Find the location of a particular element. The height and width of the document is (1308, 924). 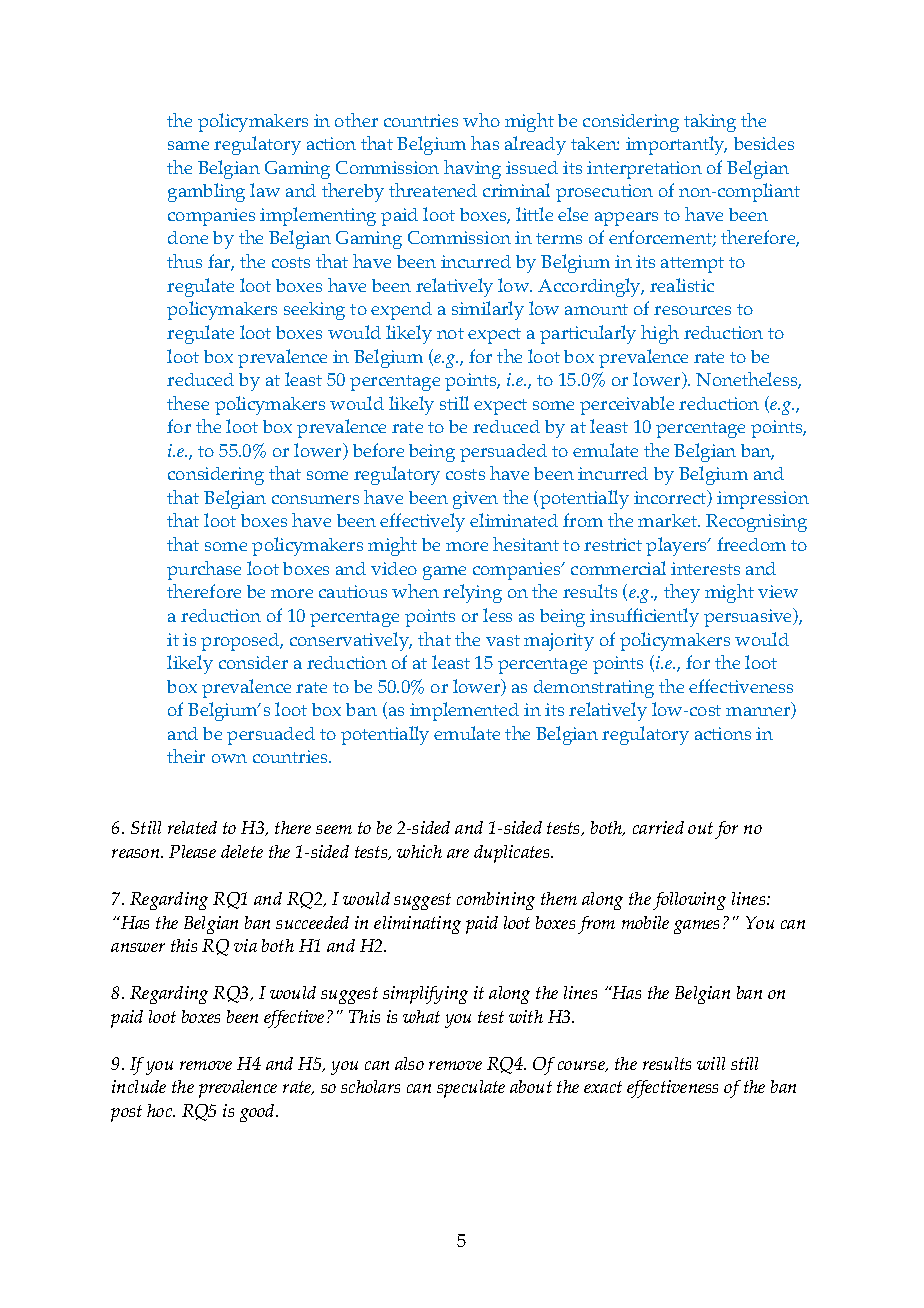

importantly is located at coordinates (676, 145).
